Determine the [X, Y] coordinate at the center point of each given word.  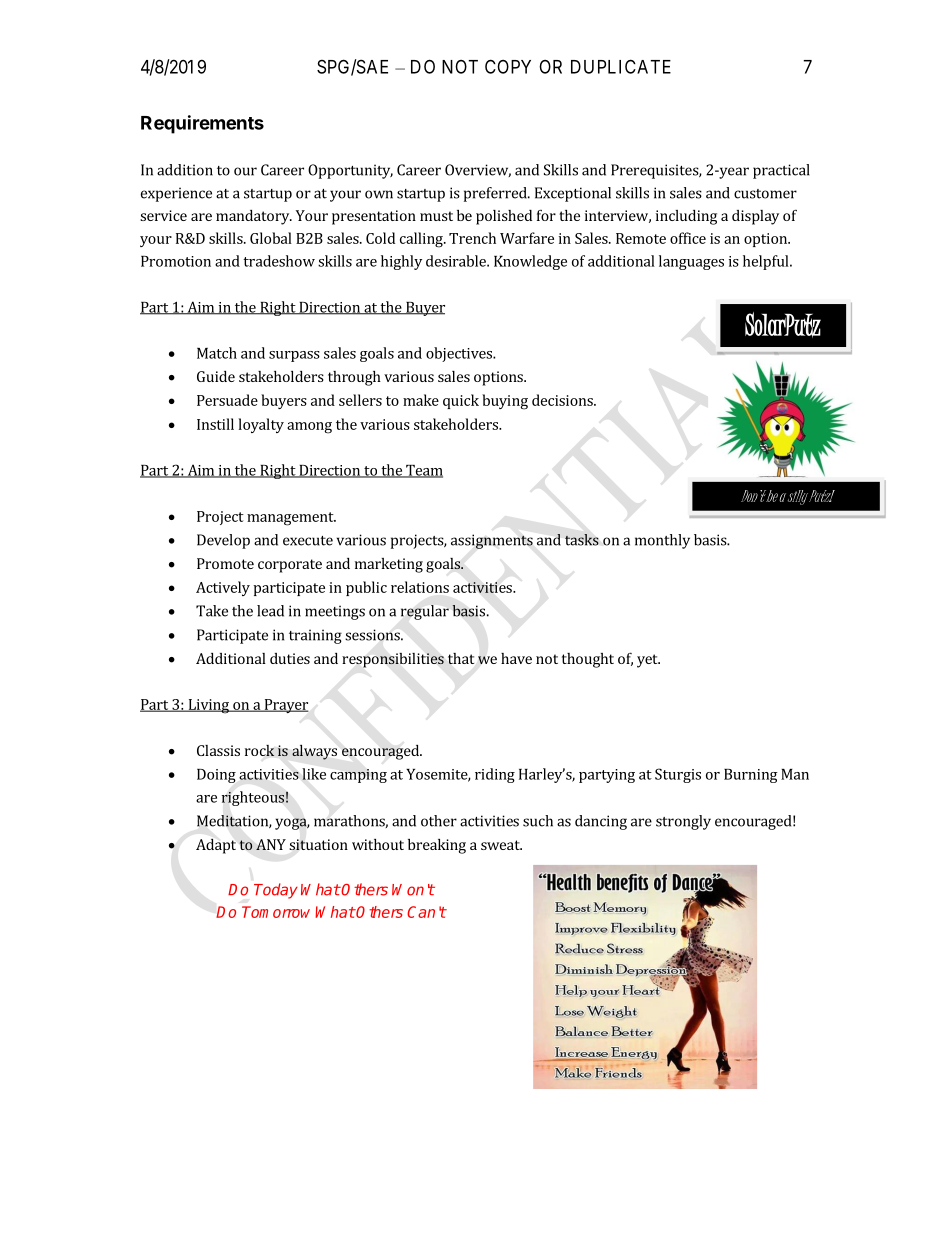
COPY [508, 66]
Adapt [216, 846]
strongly [683, 822]
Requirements [202, 124]
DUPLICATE [621, 66]
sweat [501, 845]
